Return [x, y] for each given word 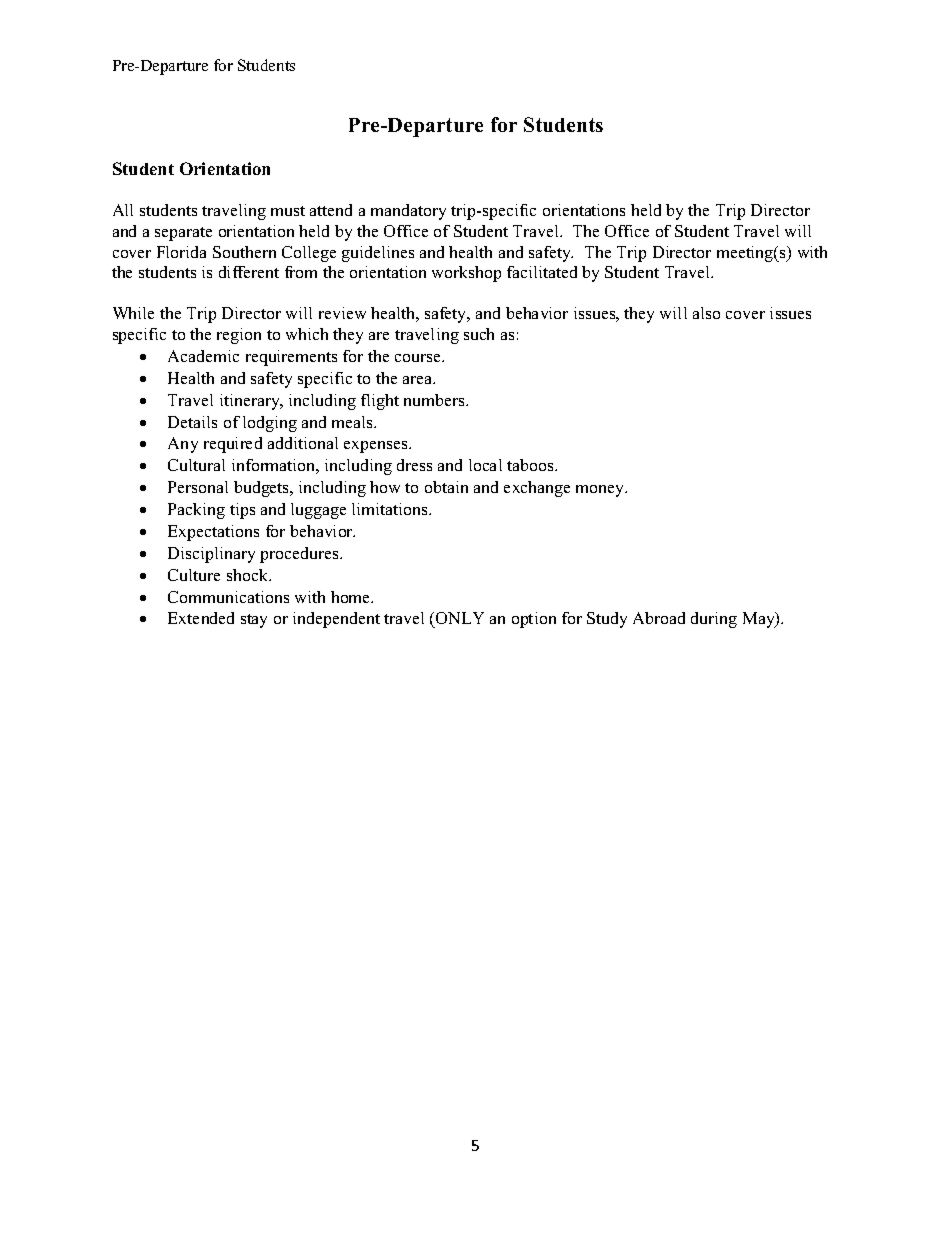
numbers [436, 400]
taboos [531, 465]
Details [192, 422]
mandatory [408, 212]
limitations [391, 509]
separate [183, 234]
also [706, 313]
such [479, 334]
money [601, 491]
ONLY [459, 620]
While [133, 313]
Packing [196, 511]
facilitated [542, 272]
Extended [201, 618]
